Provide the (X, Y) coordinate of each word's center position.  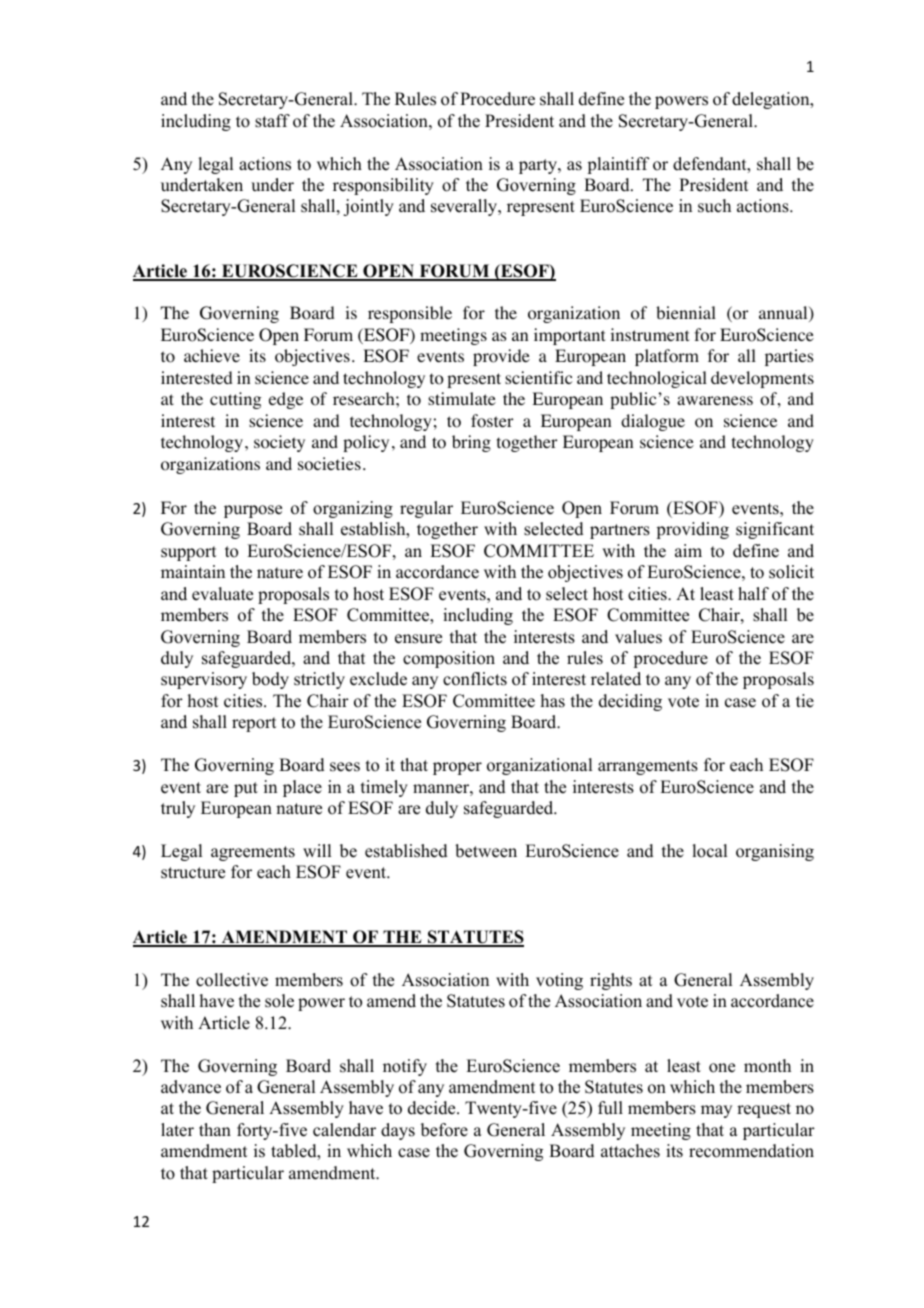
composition (449, 659)
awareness (715, 400)
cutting (235, 400)
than (215, 1129)
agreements (253, 853)
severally (465, 207)
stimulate (462, 398)
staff (272, 121)
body (270, 680)
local (709, 851)
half (753, 593)
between (486, 851)
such (714, 206)
